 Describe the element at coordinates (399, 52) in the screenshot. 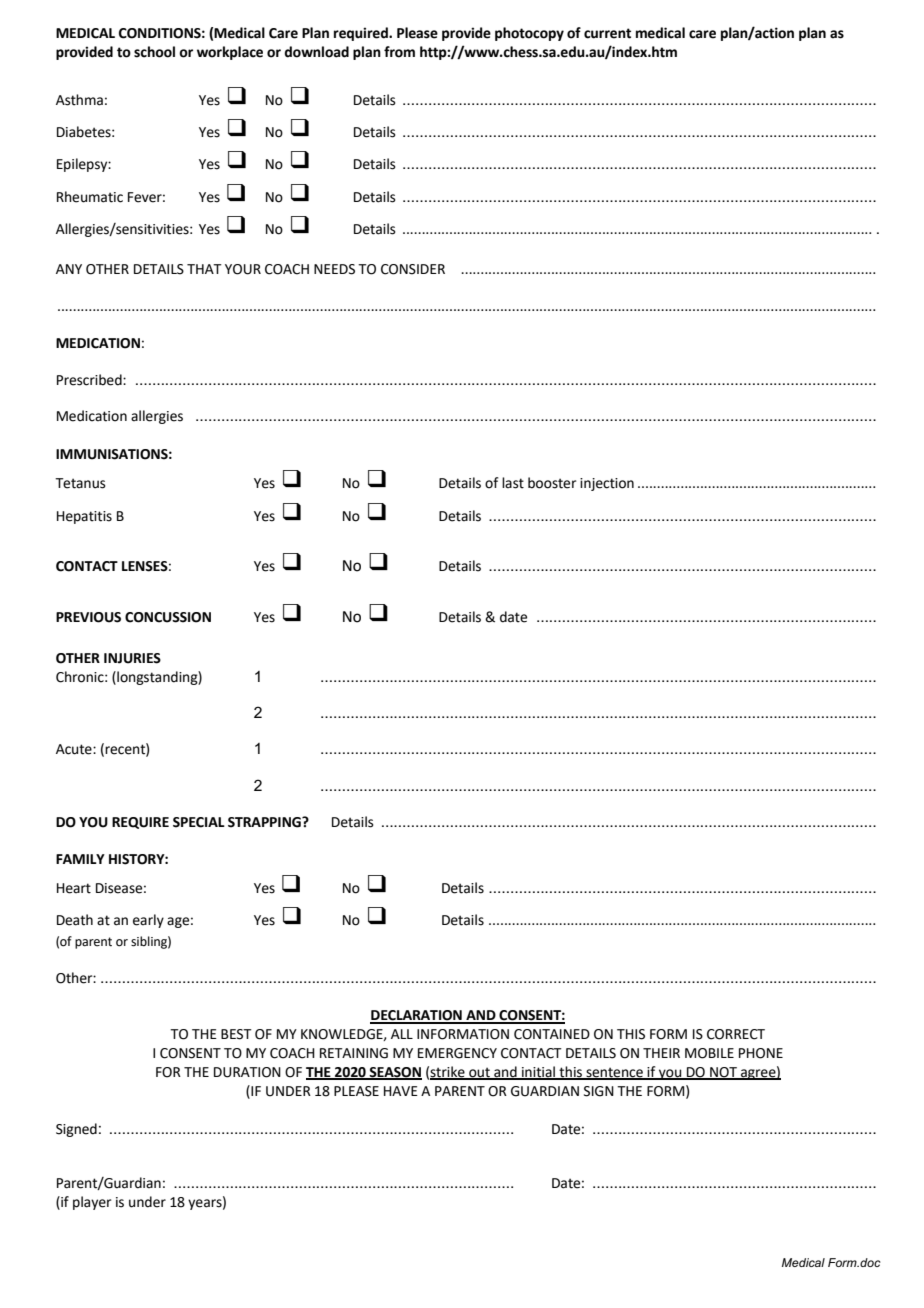

I see `from` at that location.
